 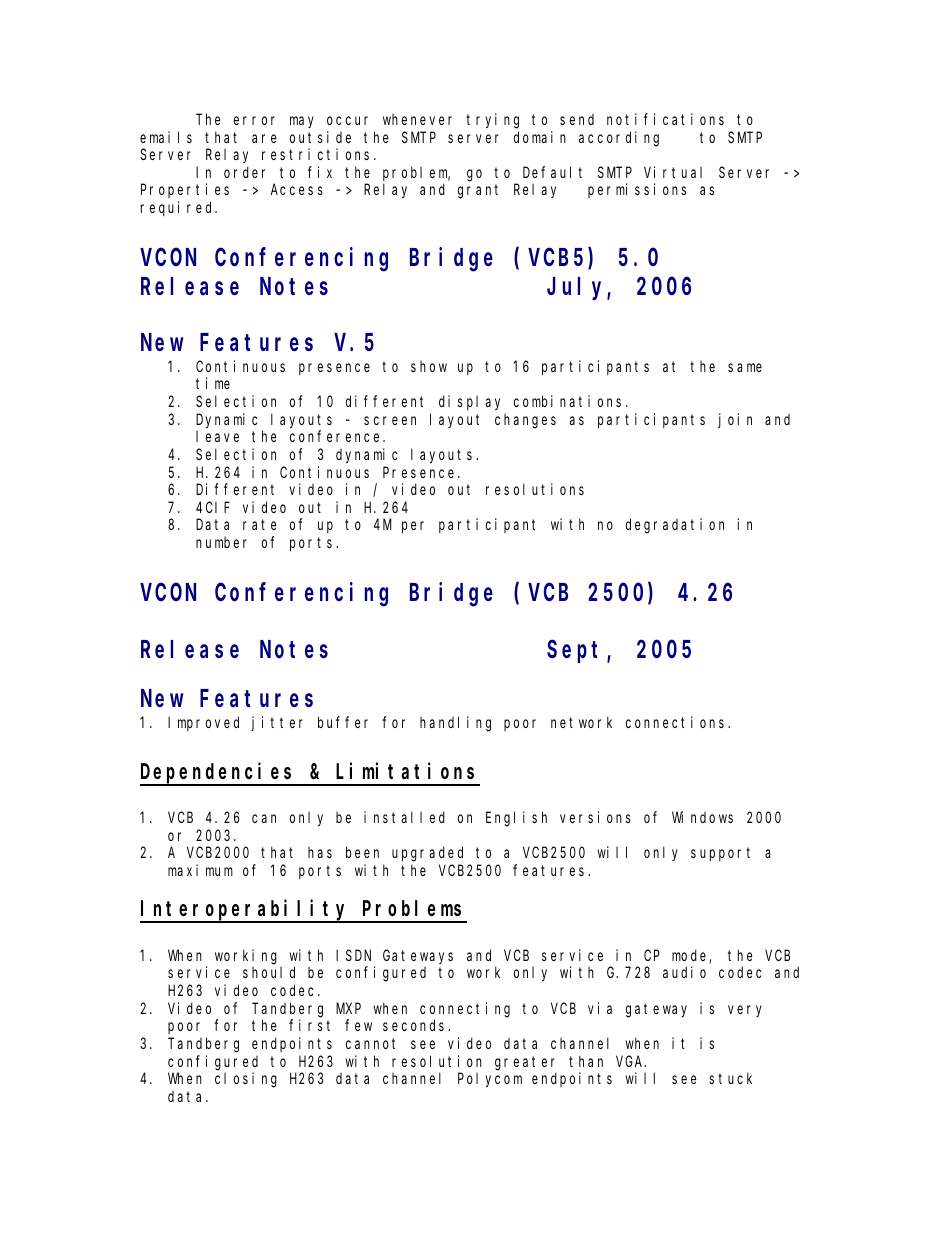 What do you see at coordinates (219, 773) in the screenshot?
I see `Dependencies` at bounding box center [219, 773].
